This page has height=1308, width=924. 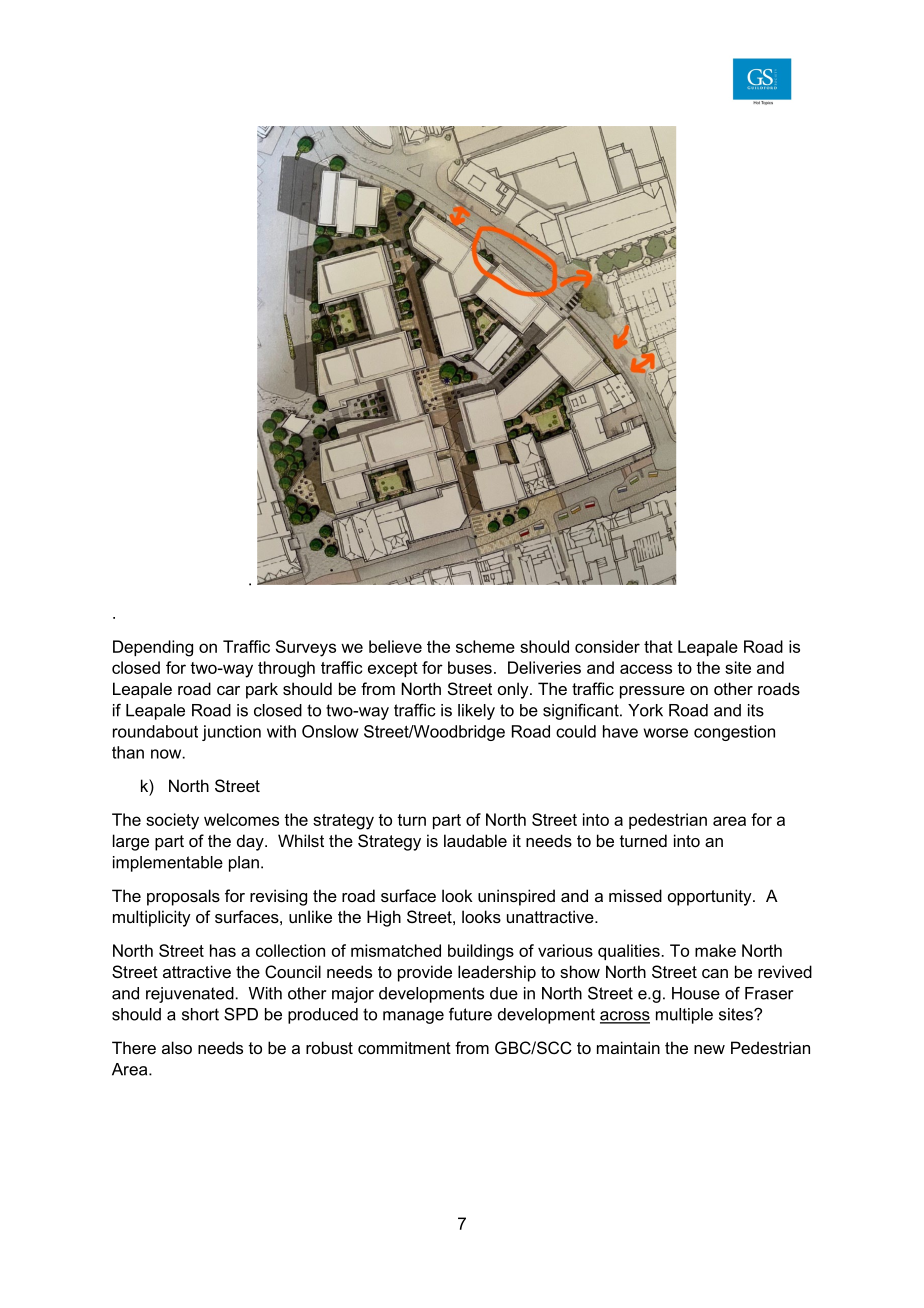 What do you see at coordinates (177, 1047) in the page?
I see `also` at bounding box center [177, 1047].
